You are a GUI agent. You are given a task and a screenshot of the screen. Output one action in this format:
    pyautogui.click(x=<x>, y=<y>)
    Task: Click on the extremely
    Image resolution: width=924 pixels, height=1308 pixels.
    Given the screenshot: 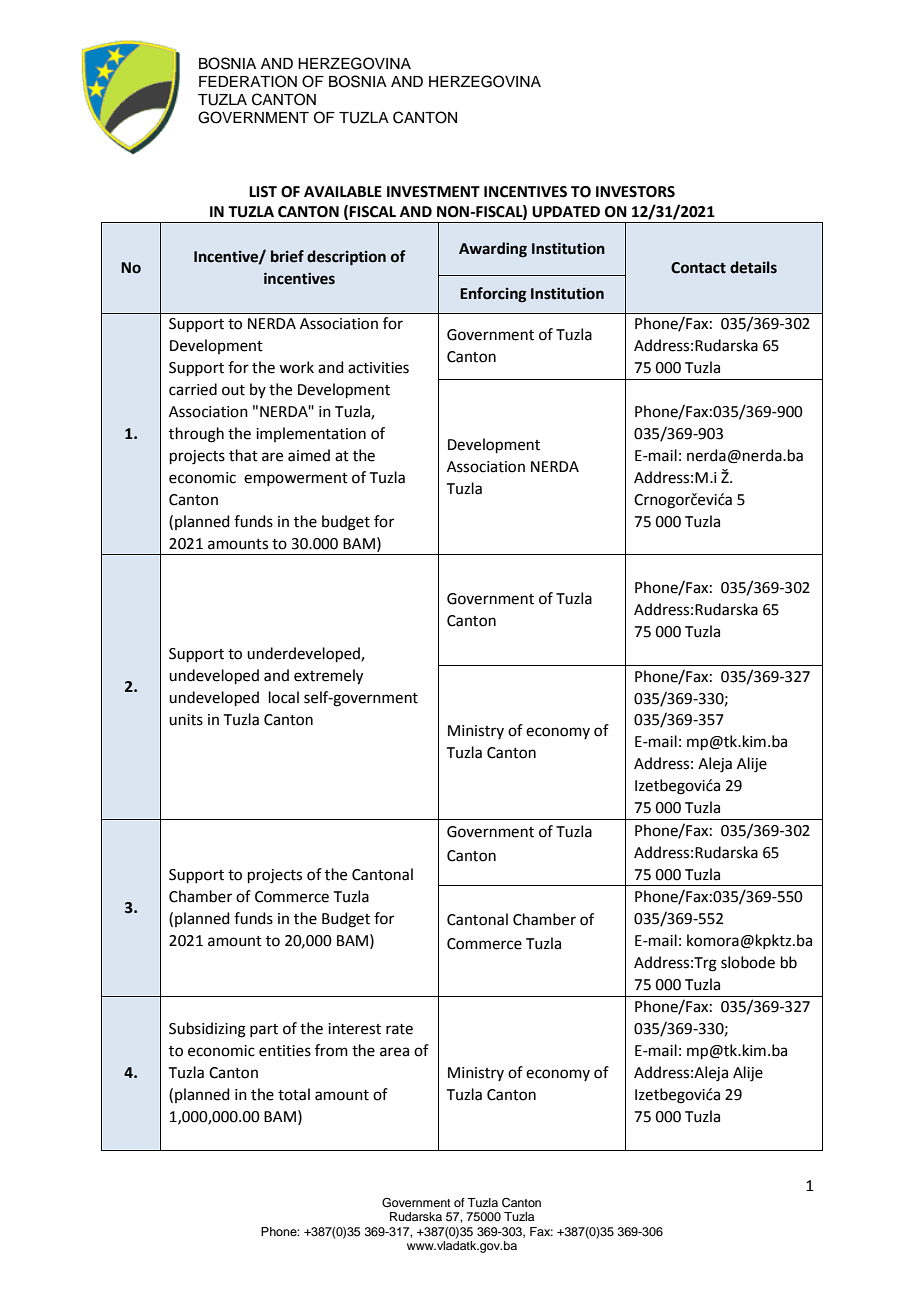 What is the action you would take?
    pyautogui.click(x=328, y=677)
